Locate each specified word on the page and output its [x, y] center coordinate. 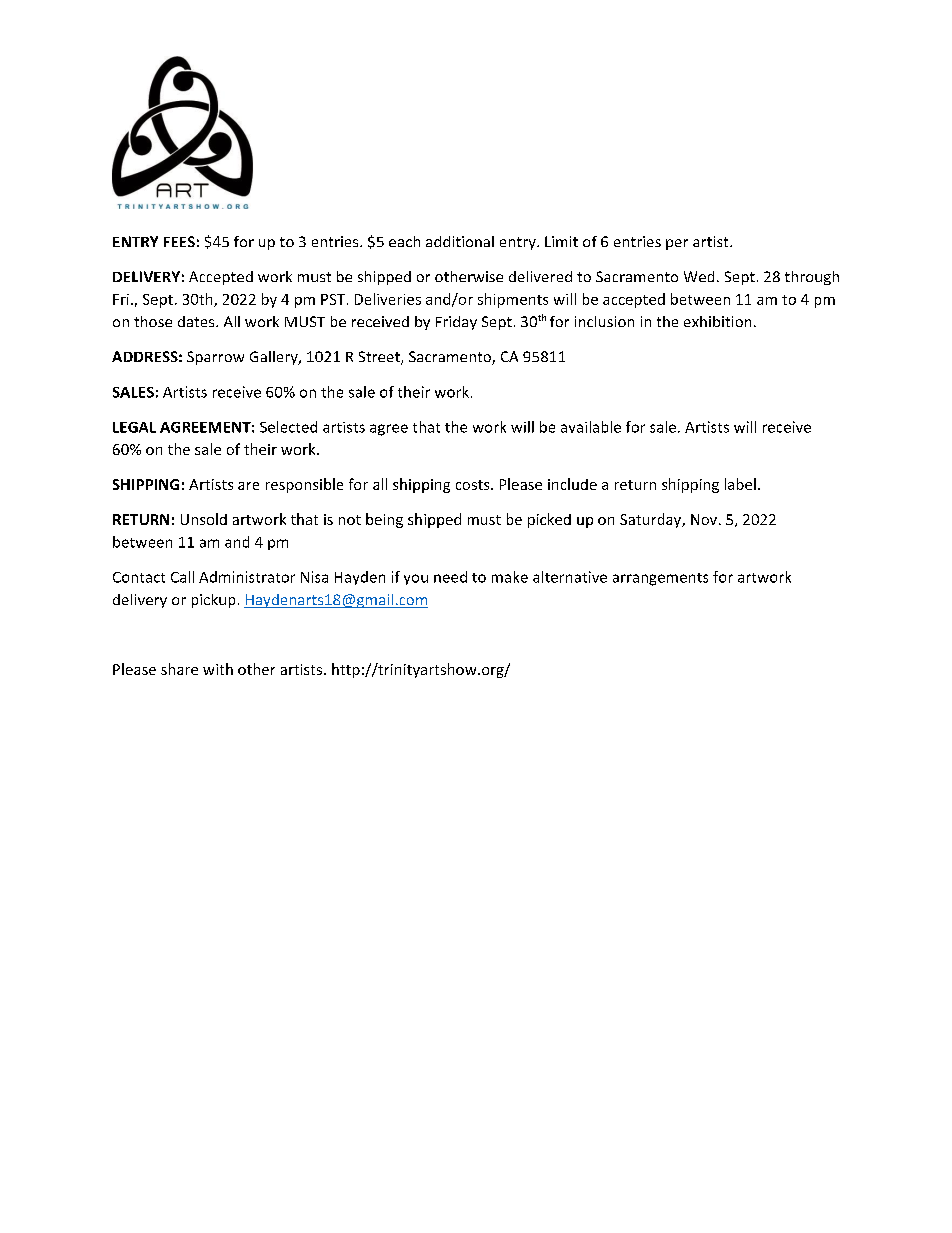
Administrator [247, 577]
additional [460, 241]
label [740, 484]
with [218, 669]
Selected [288, 427]
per [677, 244]
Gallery [275, 358]
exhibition [717, 321]
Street [380, 358]
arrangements [660, 579]
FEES [179, 241]
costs [474, 485]
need [450, 577]
